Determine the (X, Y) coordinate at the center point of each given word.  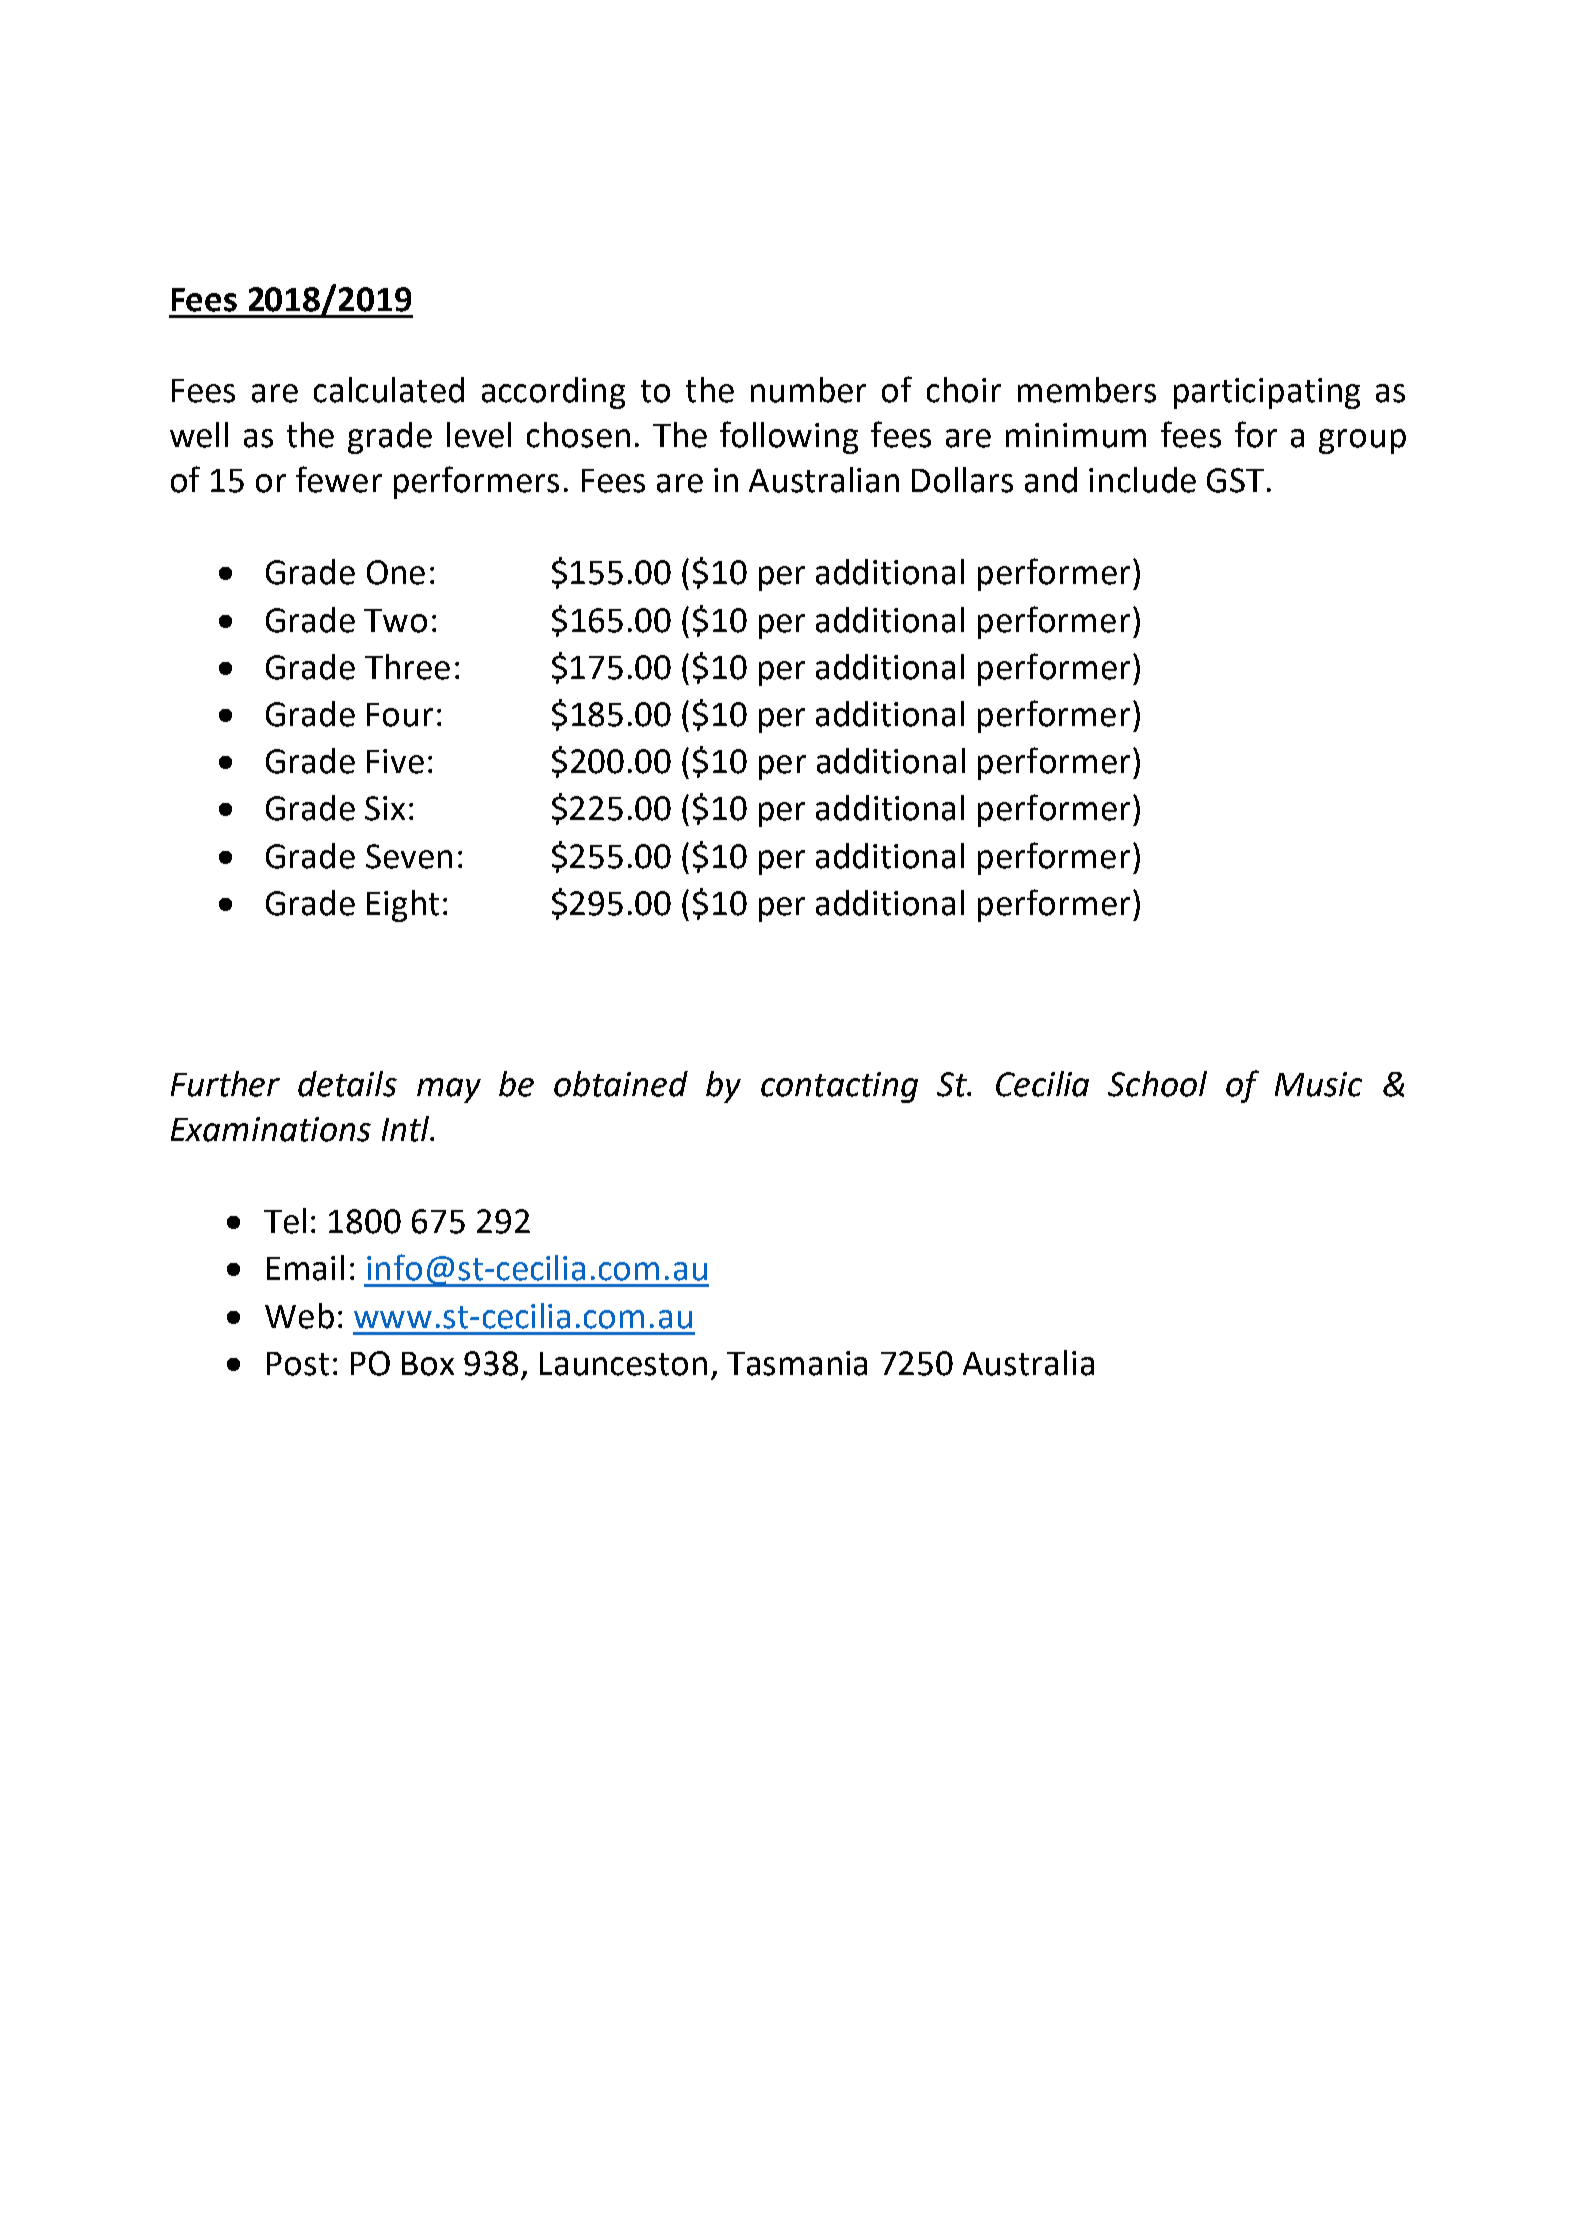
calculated (389, 390)
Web (299, 1316)
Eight (403, 906)
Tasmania (797, 1363)
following (789, 437)
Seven (409, 856)
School (1157, 1084)
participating (1267, 393)
